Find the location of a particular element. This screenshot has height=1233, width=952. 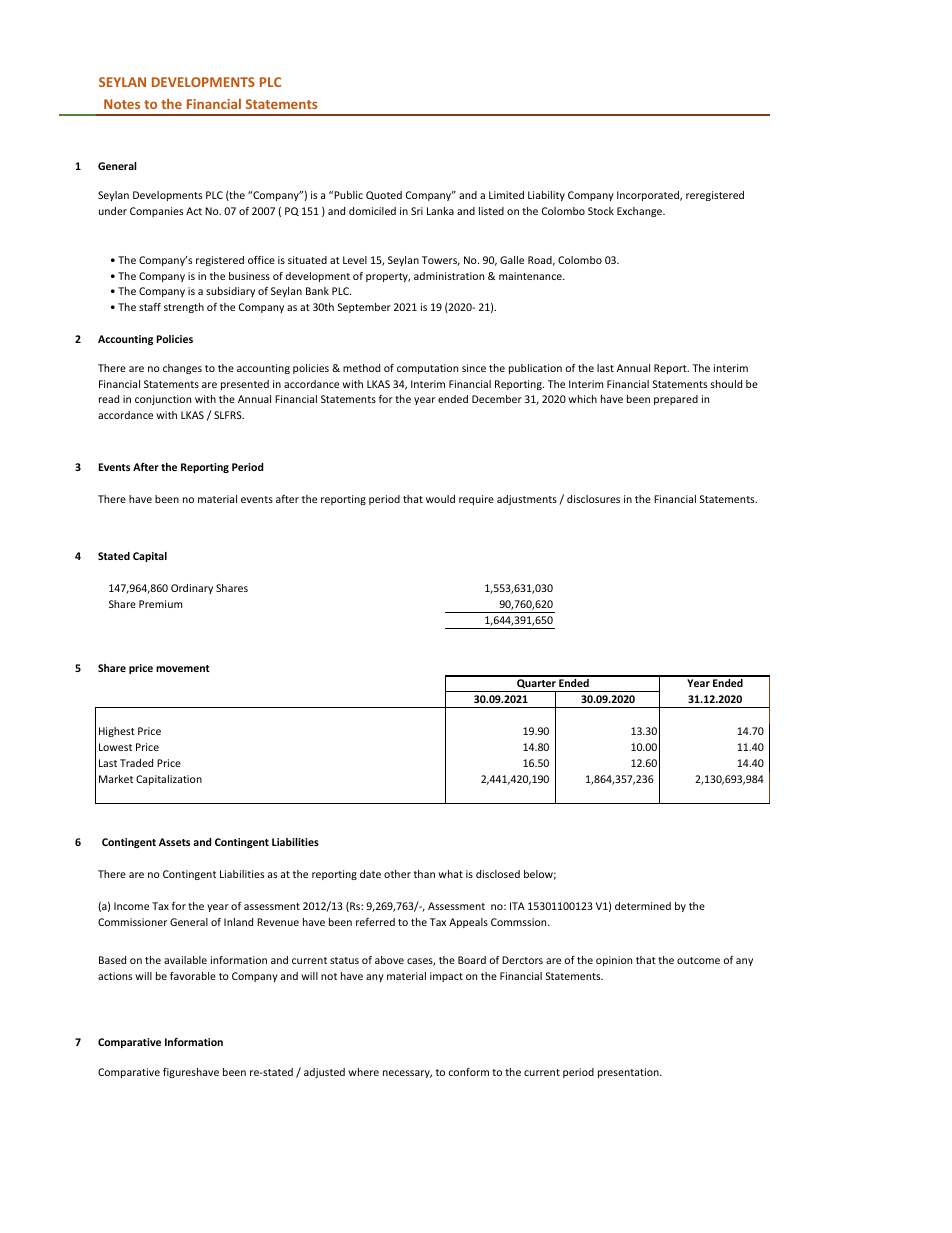

Exchange is located at coordinates (641, 212).
